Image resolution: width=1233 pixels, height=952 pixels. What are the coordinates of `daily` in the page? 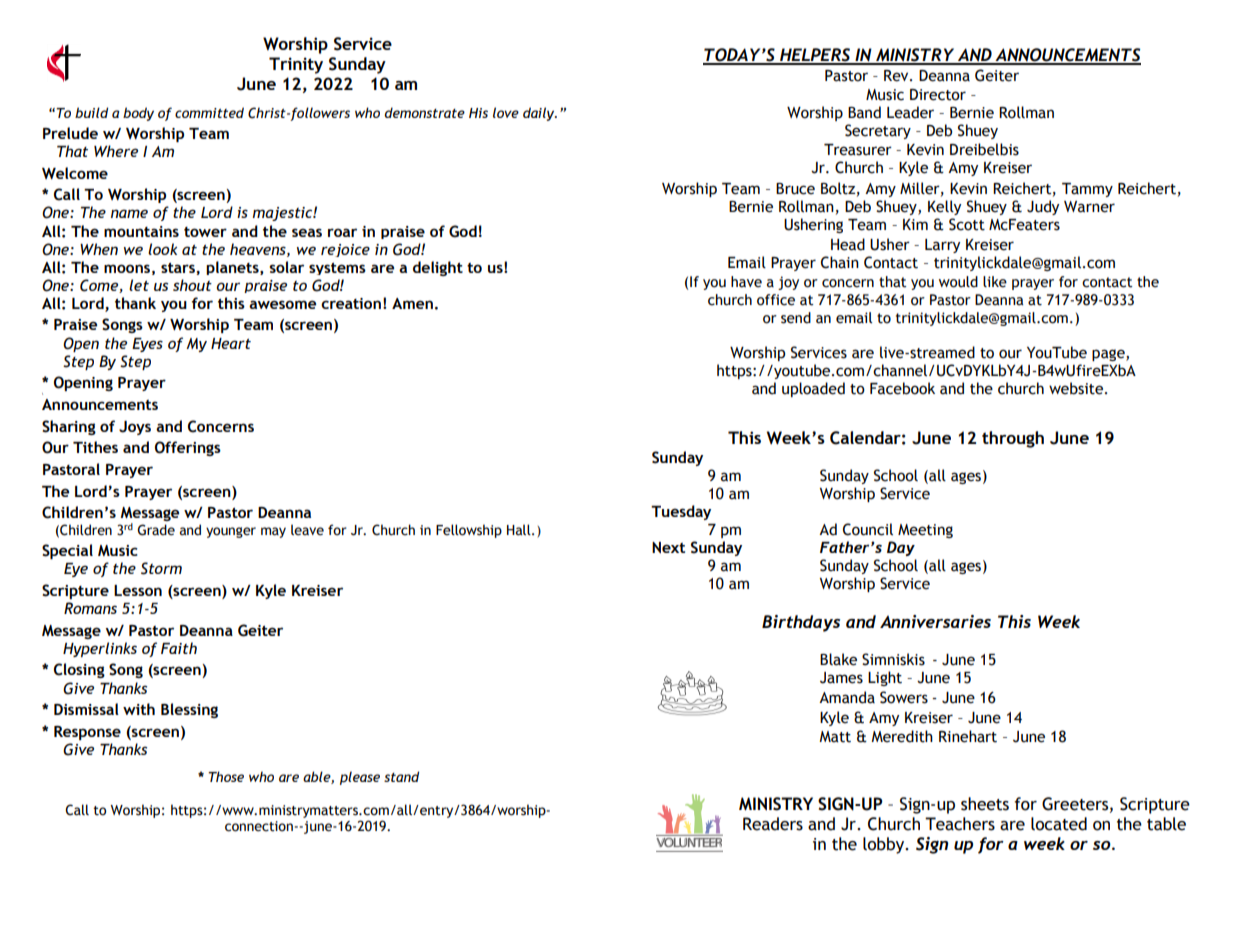 It's located at (540, 114).
